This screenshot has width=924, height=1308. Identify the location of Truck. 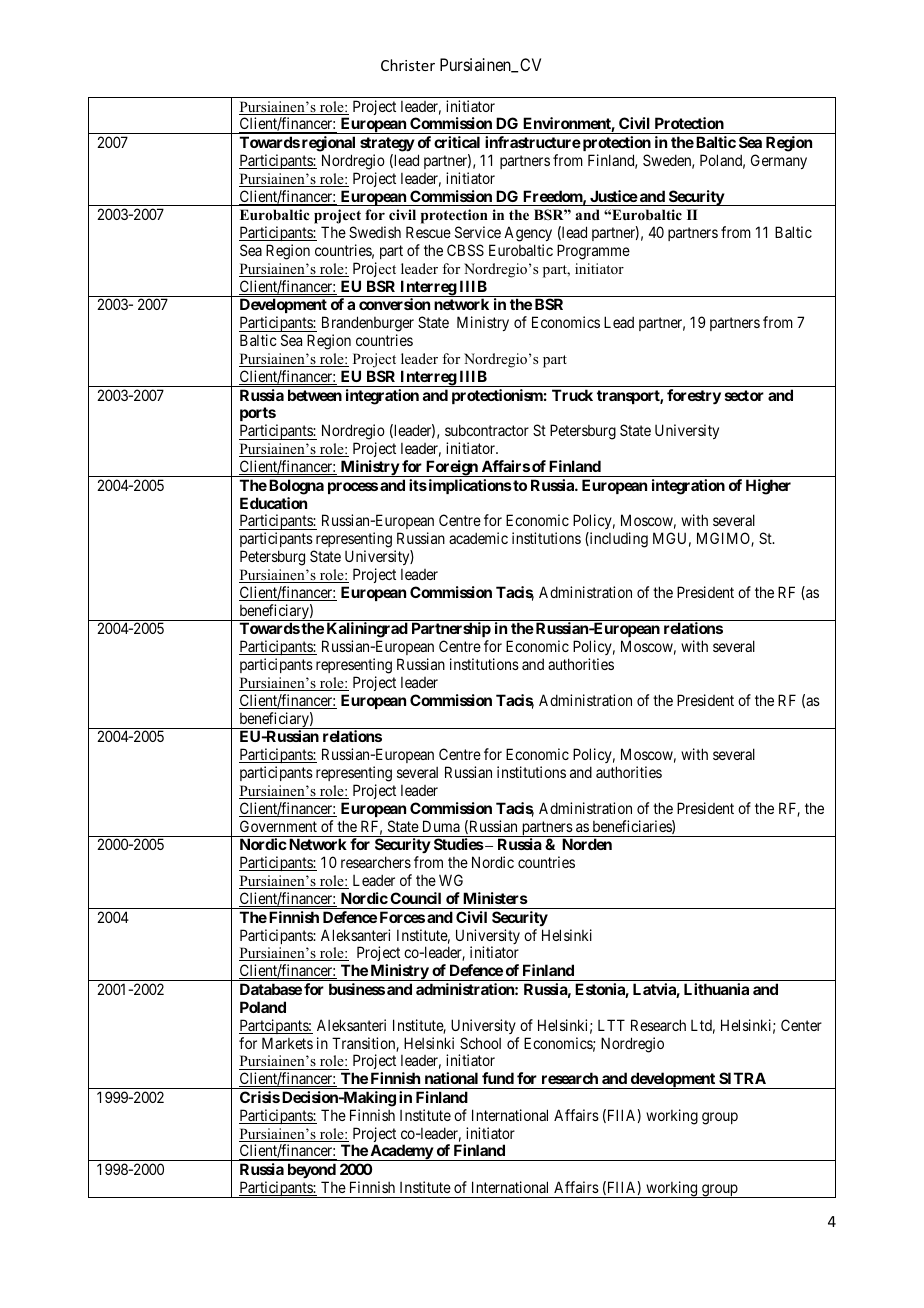
(572, 395).
